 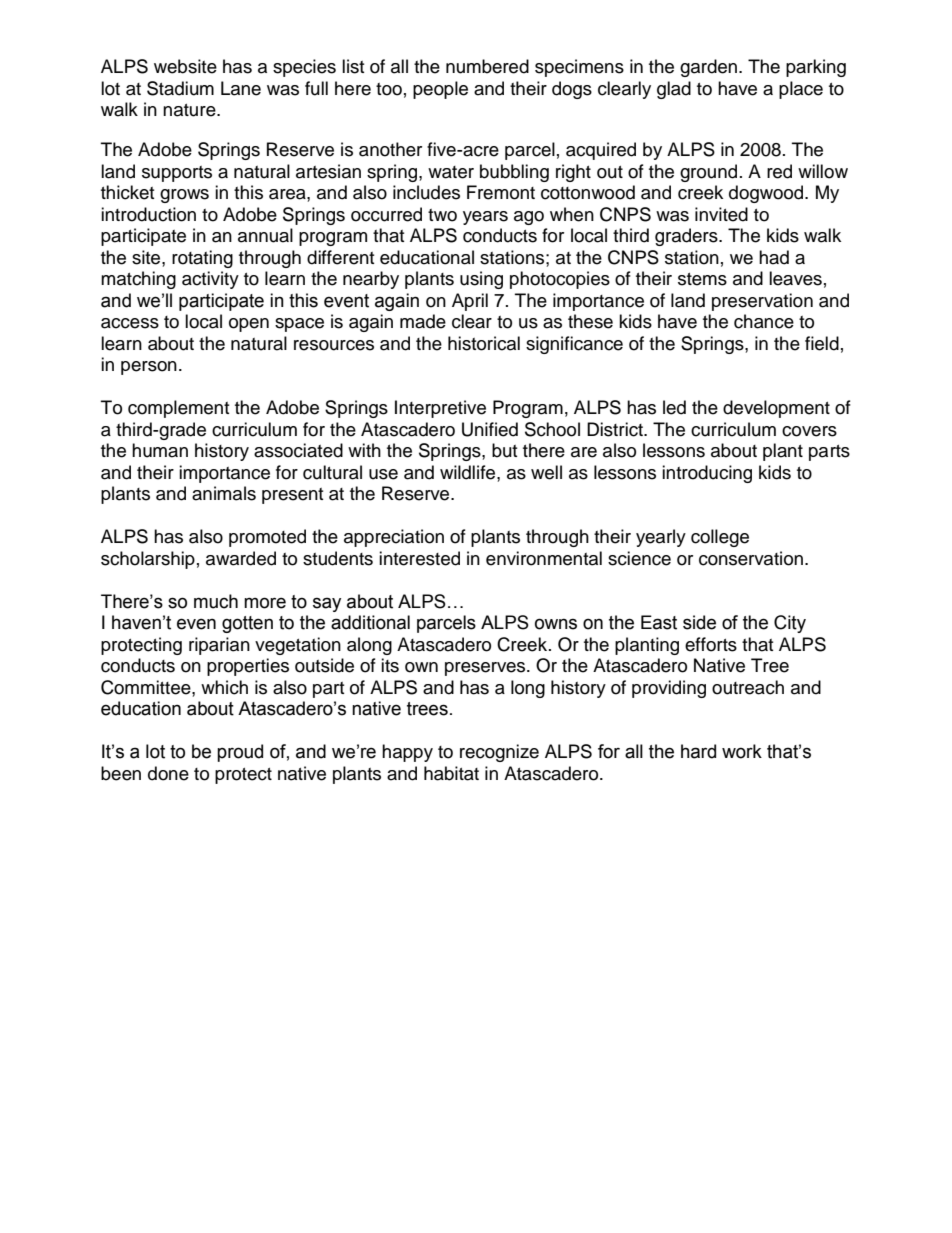 I want to click on Unified, so click(x=490, y=429).
